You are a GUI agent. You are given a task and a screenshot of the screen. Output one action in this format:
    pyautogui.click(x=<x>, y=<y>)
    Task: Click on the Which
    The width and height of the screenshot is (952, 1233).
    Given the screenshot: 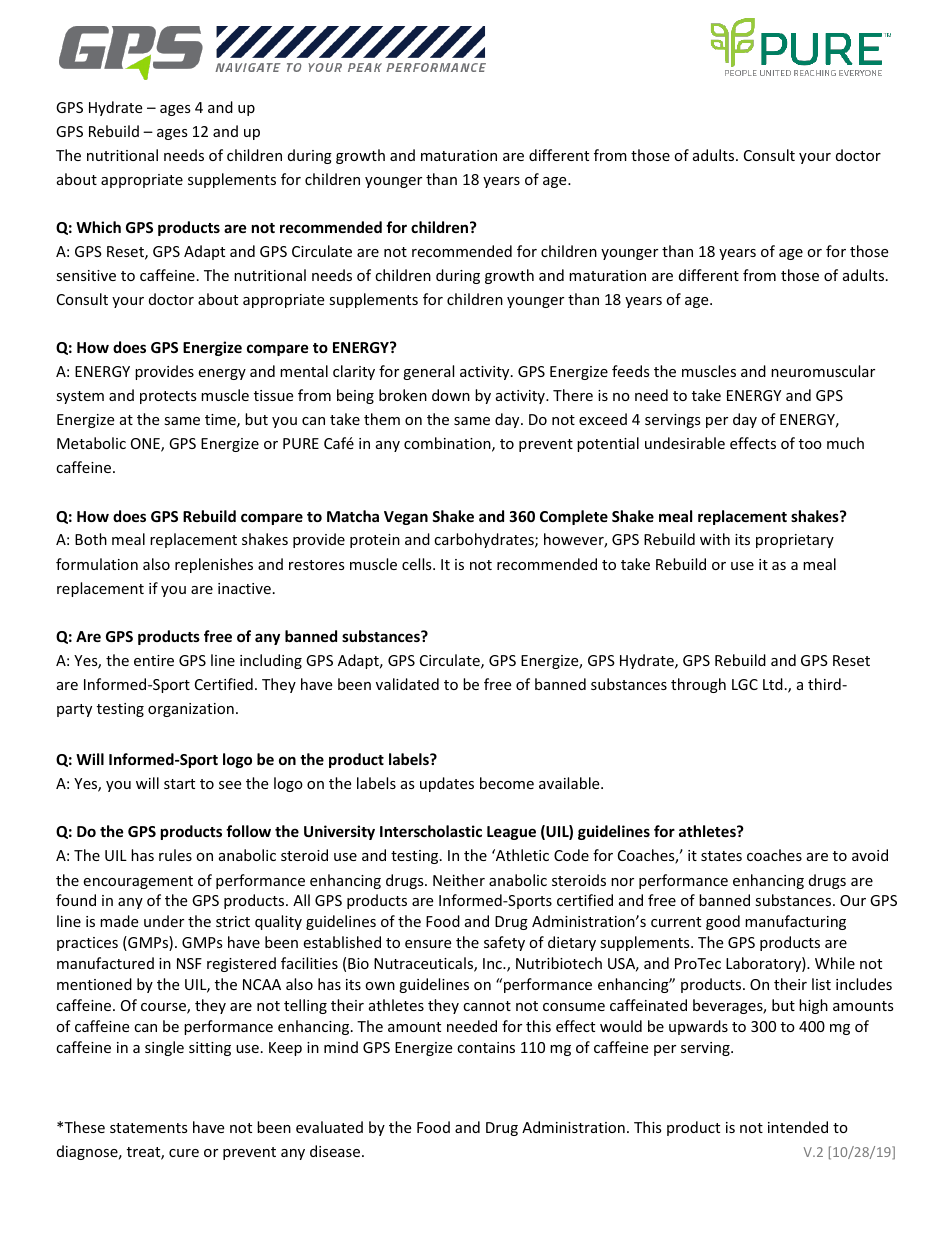 What is the action you would take?
    pyautogui.click(x=98, y=227)
